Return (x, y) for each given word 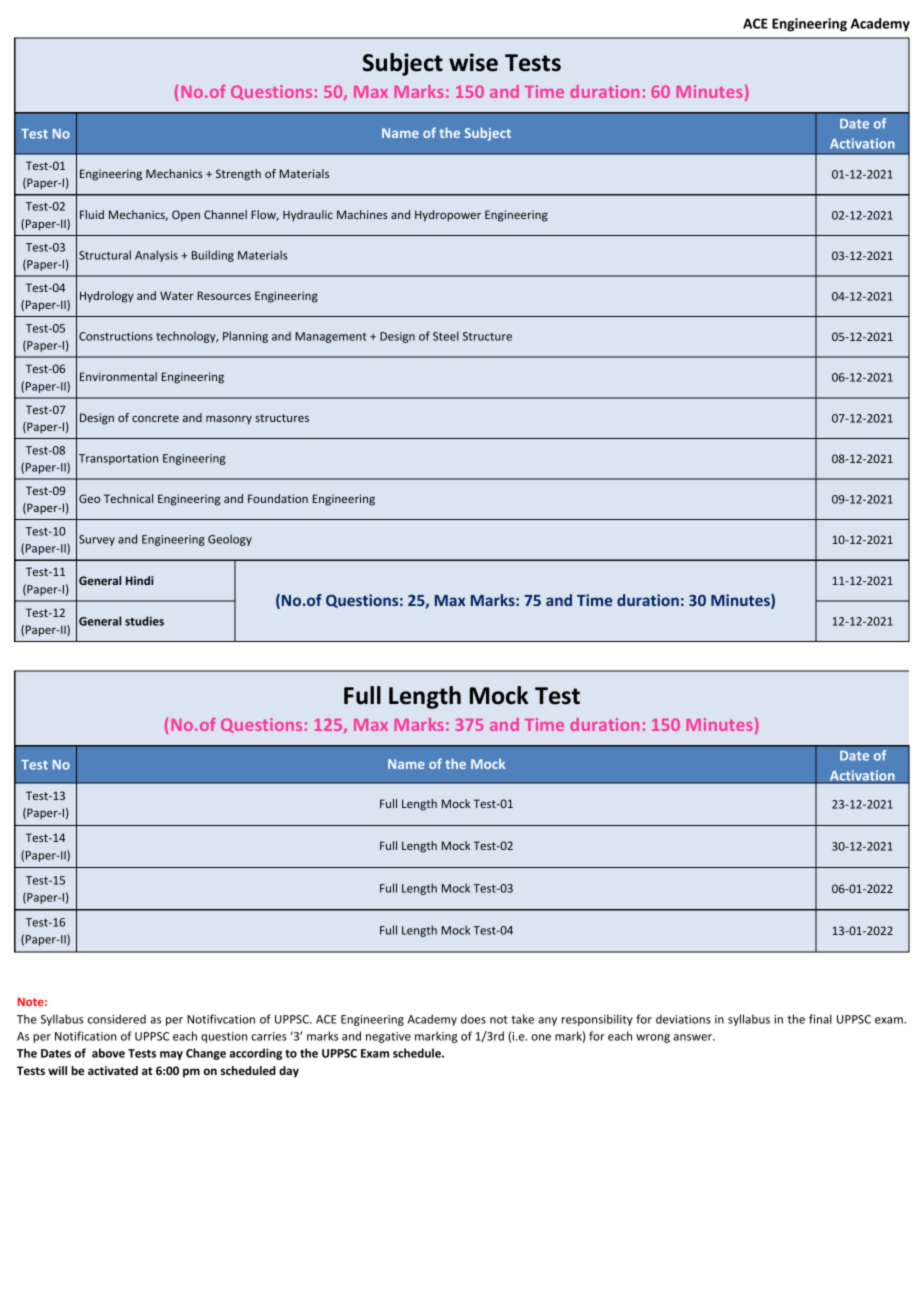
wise (473, 62)
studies (144, 621)
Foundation (278, 498)
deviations (683, 1019)
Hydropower (448, 216)
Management (331, 337)
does (473, 1019)
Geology (230, 540)
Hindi (139, 580)
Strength (238, 175)
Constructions (116, 336)
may (171, 1055)
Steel (446, 336)
